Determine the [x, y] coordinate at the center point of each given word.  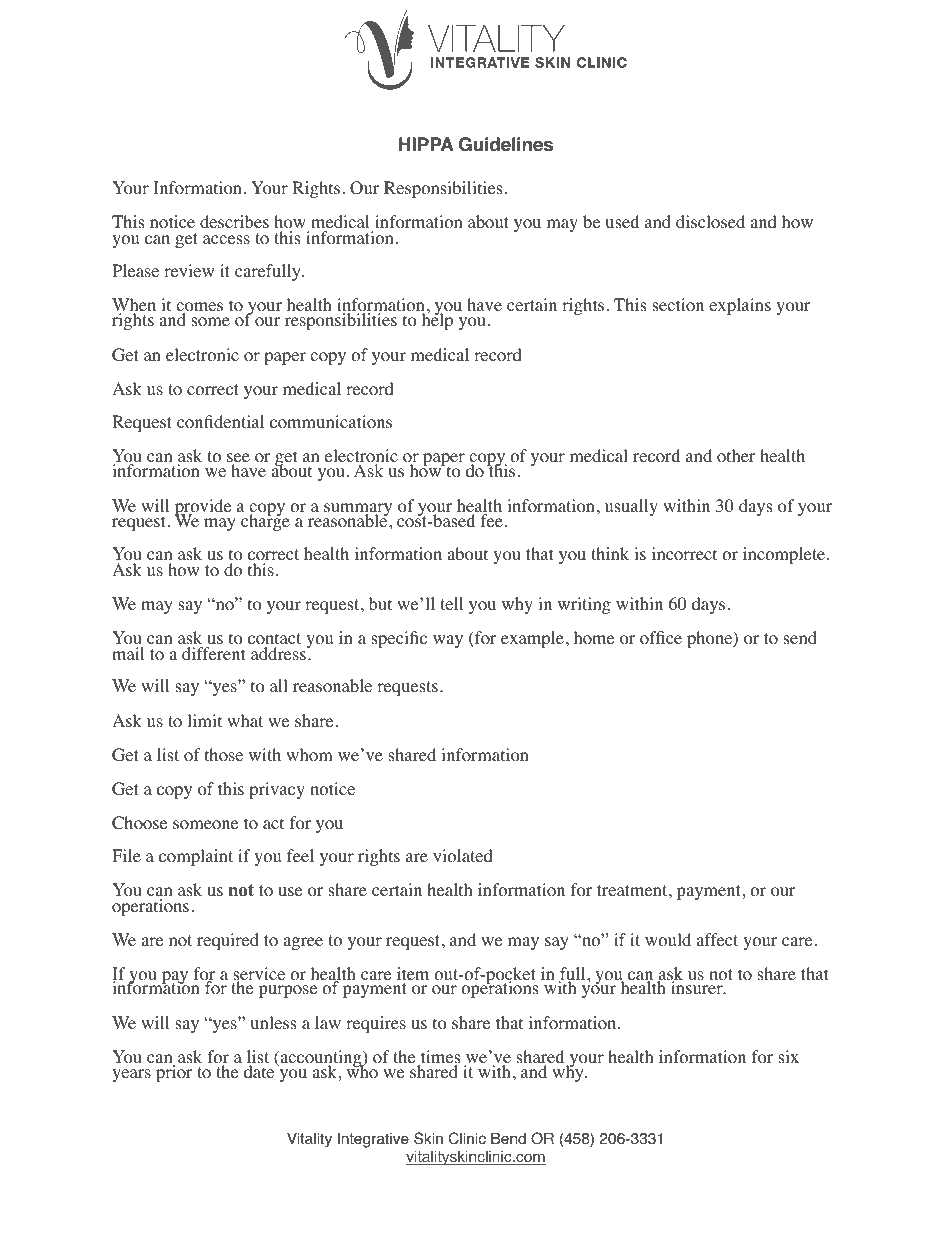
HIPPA [426, 144]
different [213, 653]
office [661, 638]
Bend [508, 1139]
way [448, 641]
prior [174, 1073]
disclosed [710, 222]
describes [234, 221]
